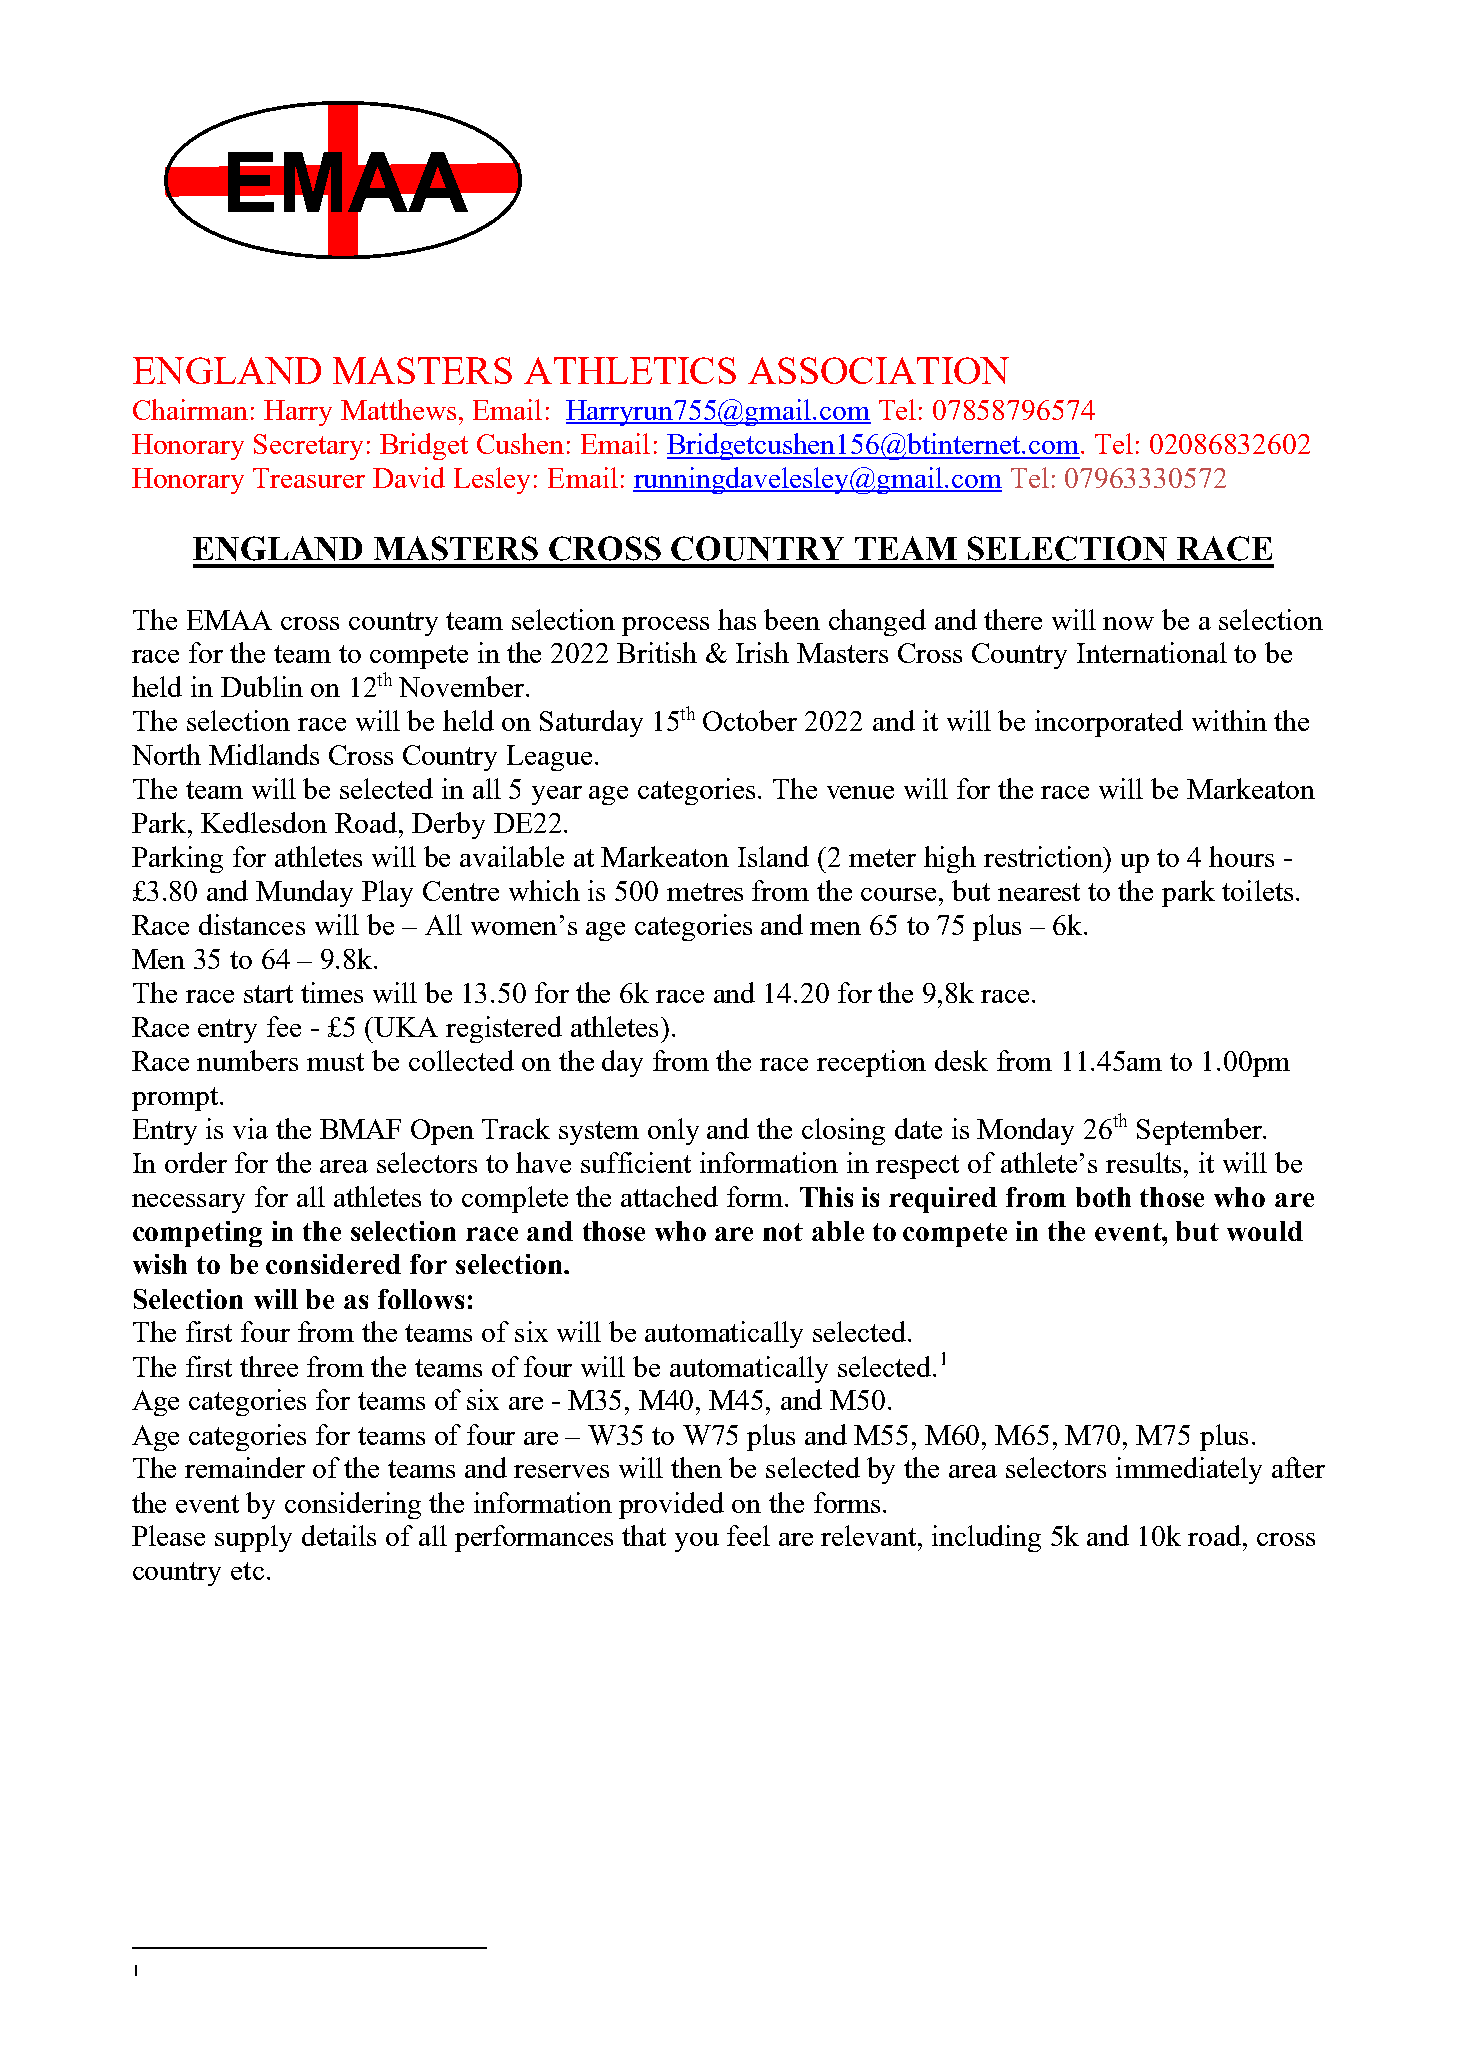 The width and height of the document is (1464, 2072). I want to click on considering, so click(353, 1505).
